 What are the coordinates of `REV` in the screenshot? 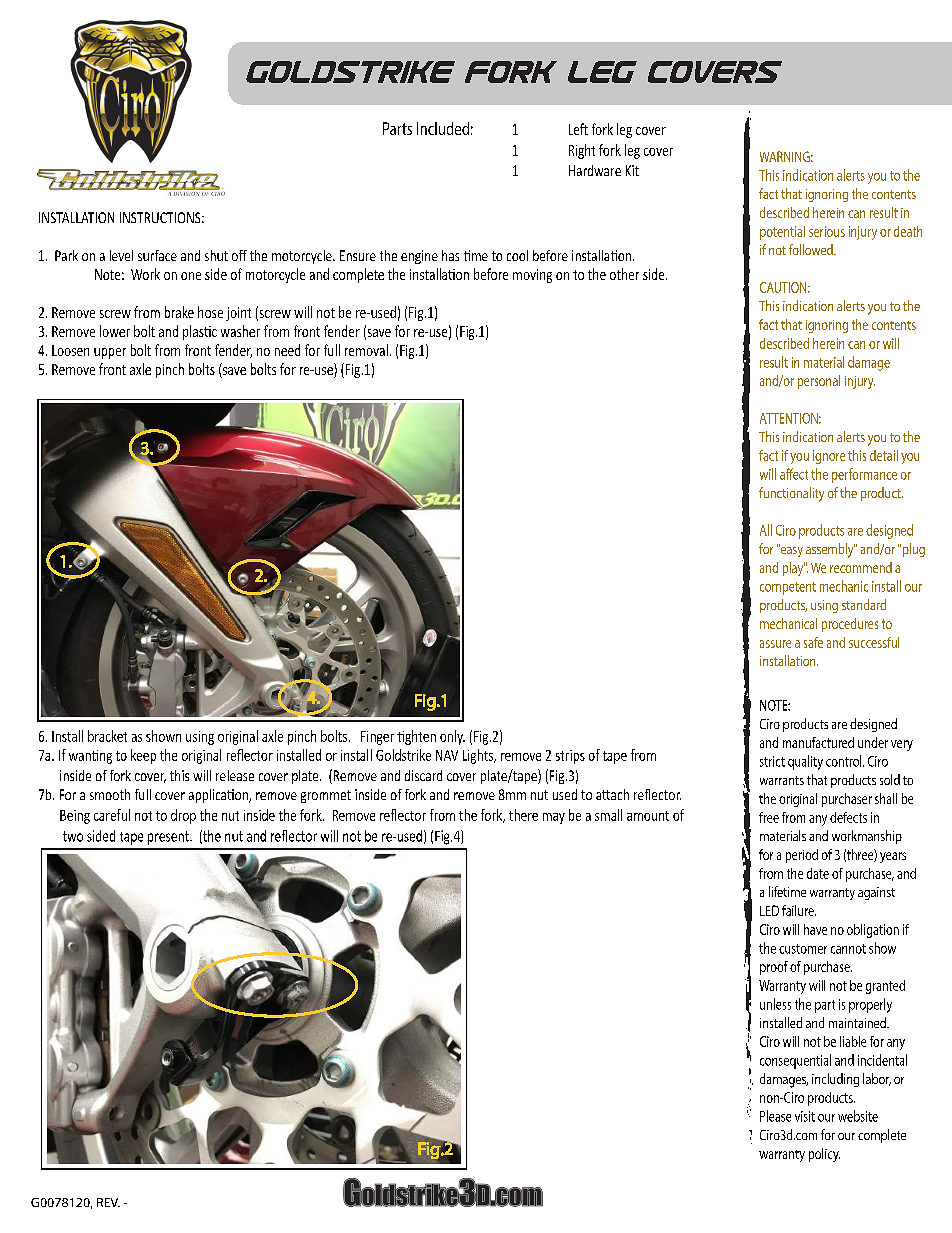 It's located at (108, 1202).
